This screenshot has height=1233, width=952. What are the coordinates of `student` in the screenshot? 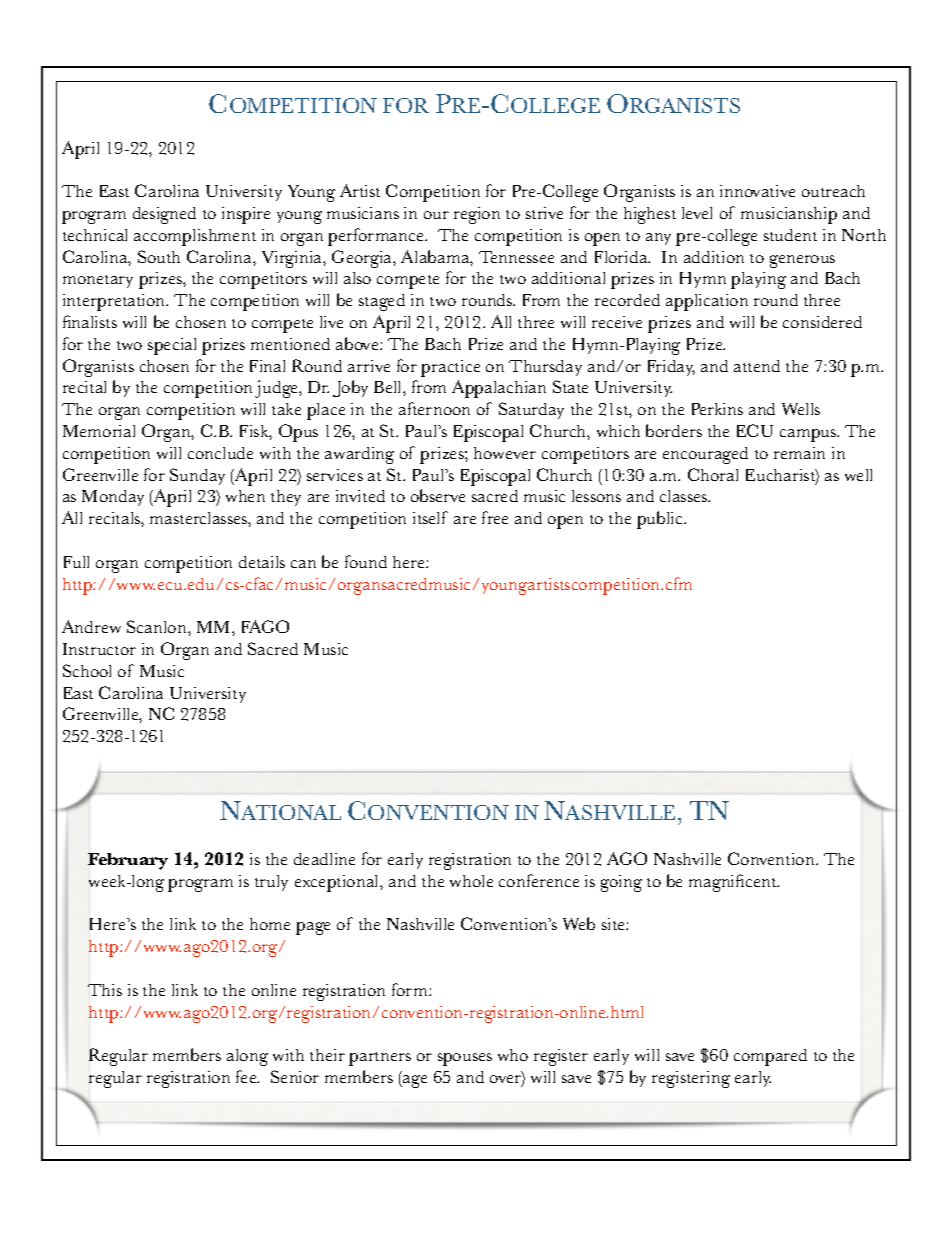 It's located at (790, 235).
